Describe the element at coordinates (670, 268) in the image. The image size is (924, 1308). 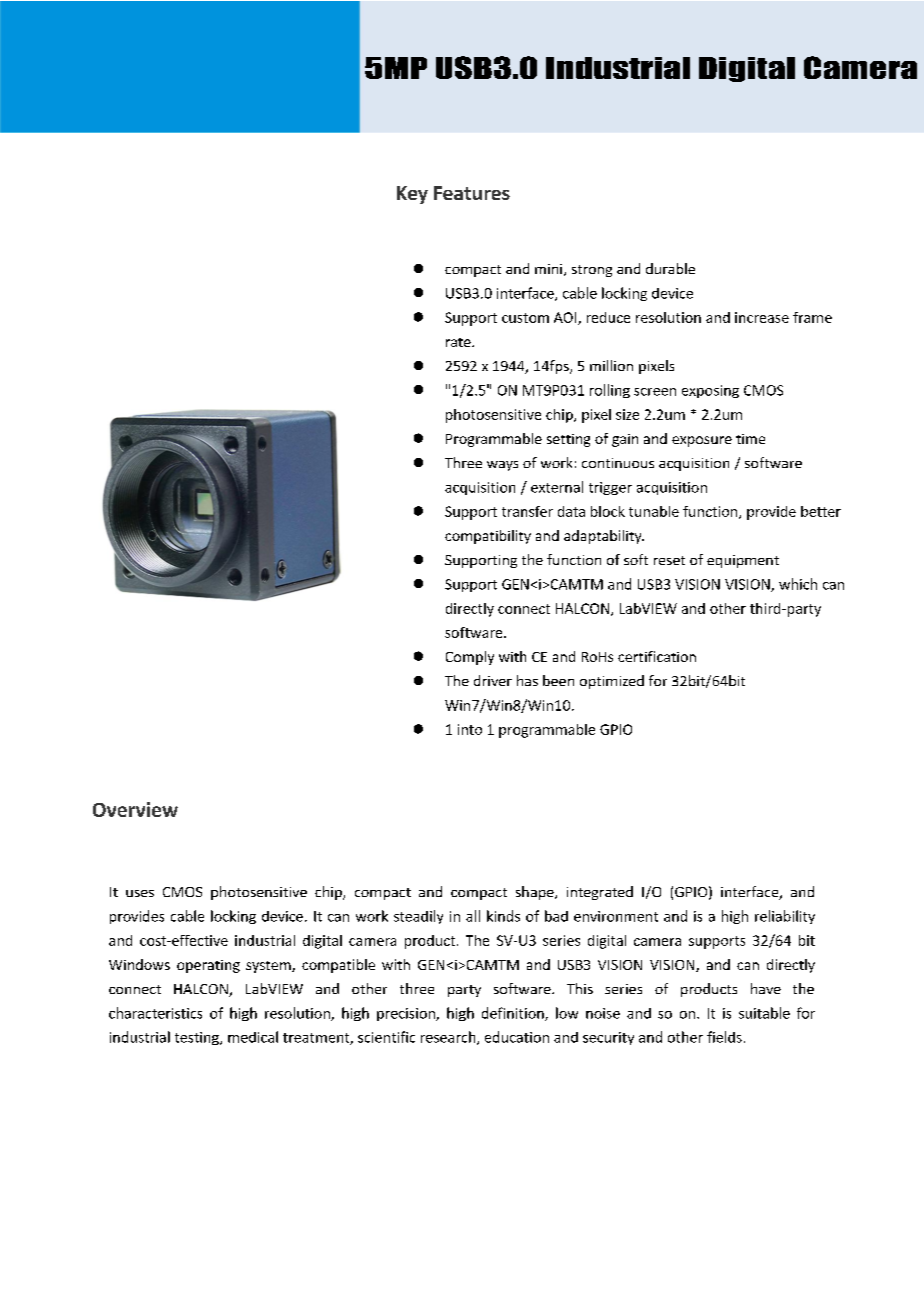
I see `durable` at that location.
